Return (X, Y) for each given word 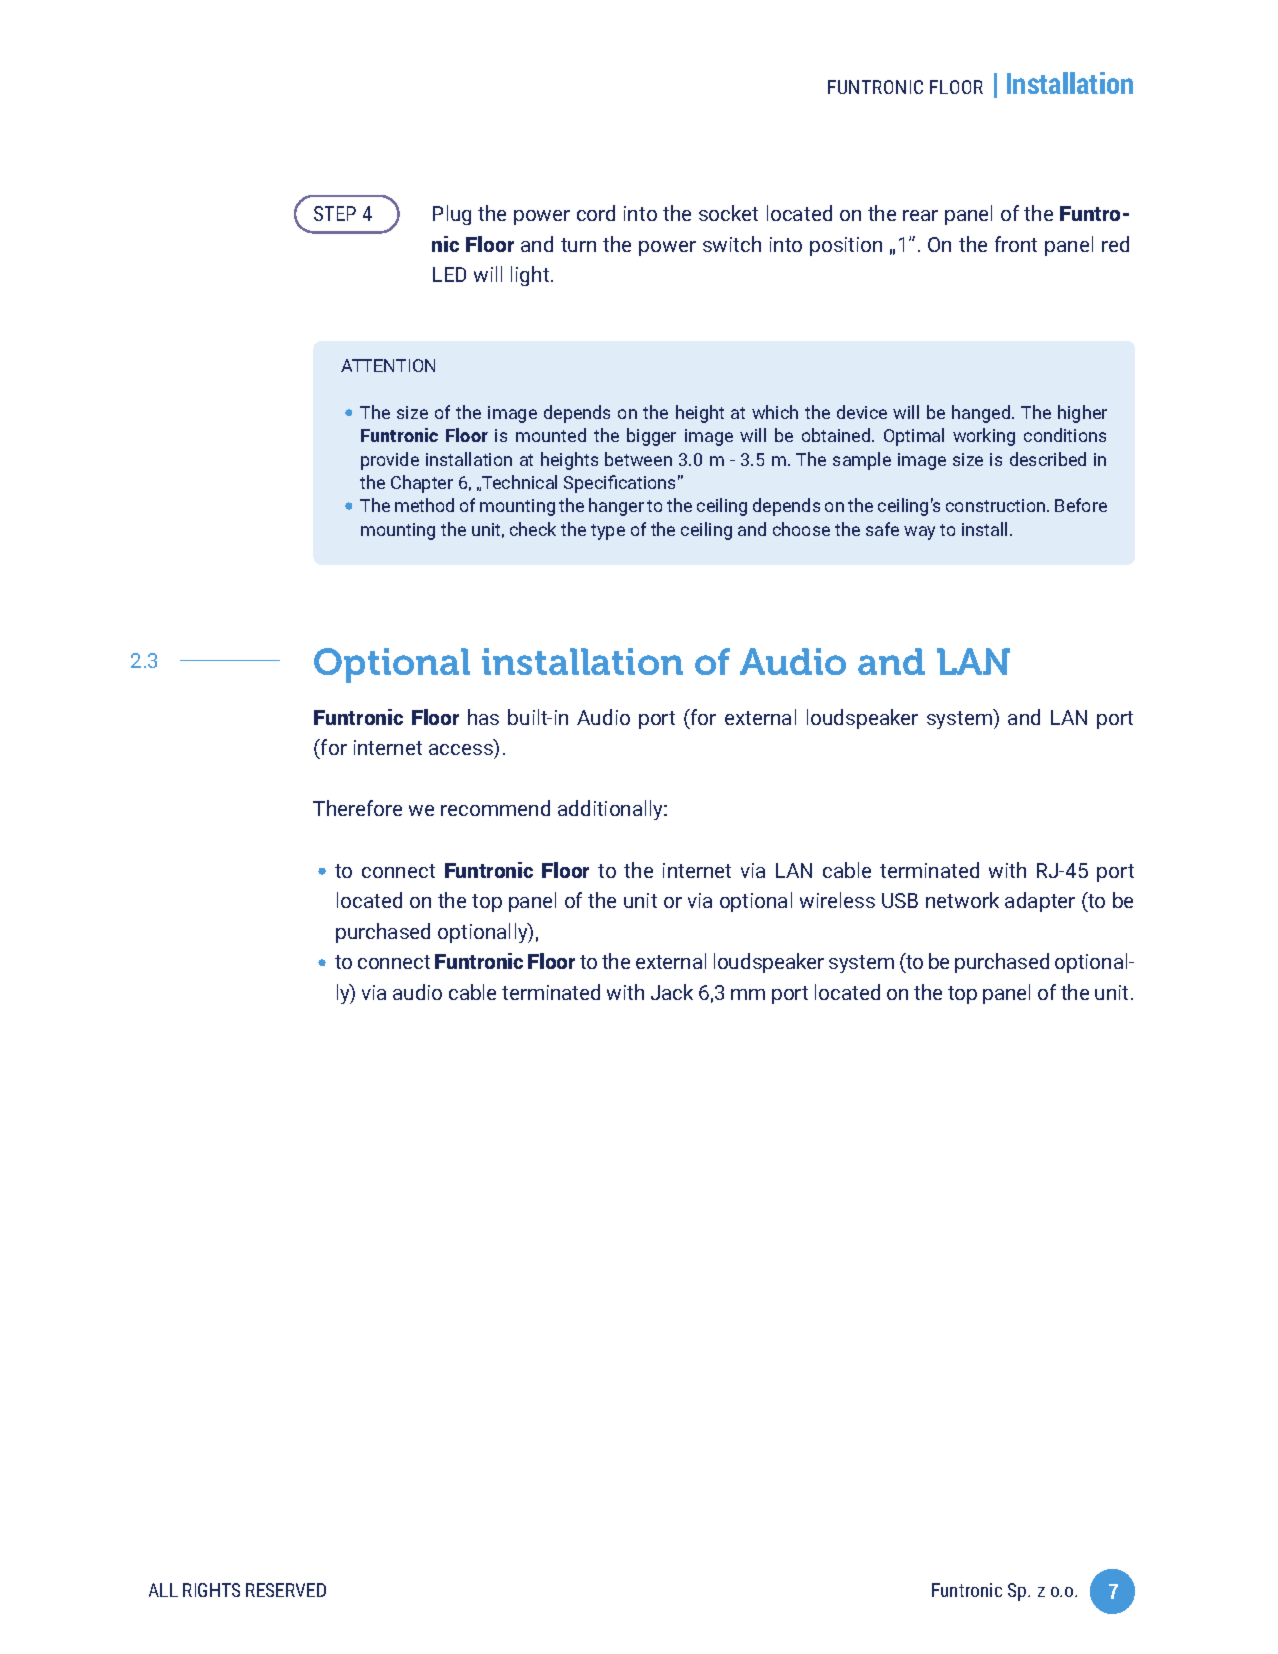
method (424, 505)
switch (732, 244)
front (1016, 244)
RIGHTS (211, 1590)
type (608, 532)
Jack (672, 992)
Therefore (357, 808)
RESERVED (286, 1590)
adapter (1040, 902)
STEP (335, 213)
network (962, 900)
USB (900, 900)
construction (997, 505)
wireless (837, 900)
